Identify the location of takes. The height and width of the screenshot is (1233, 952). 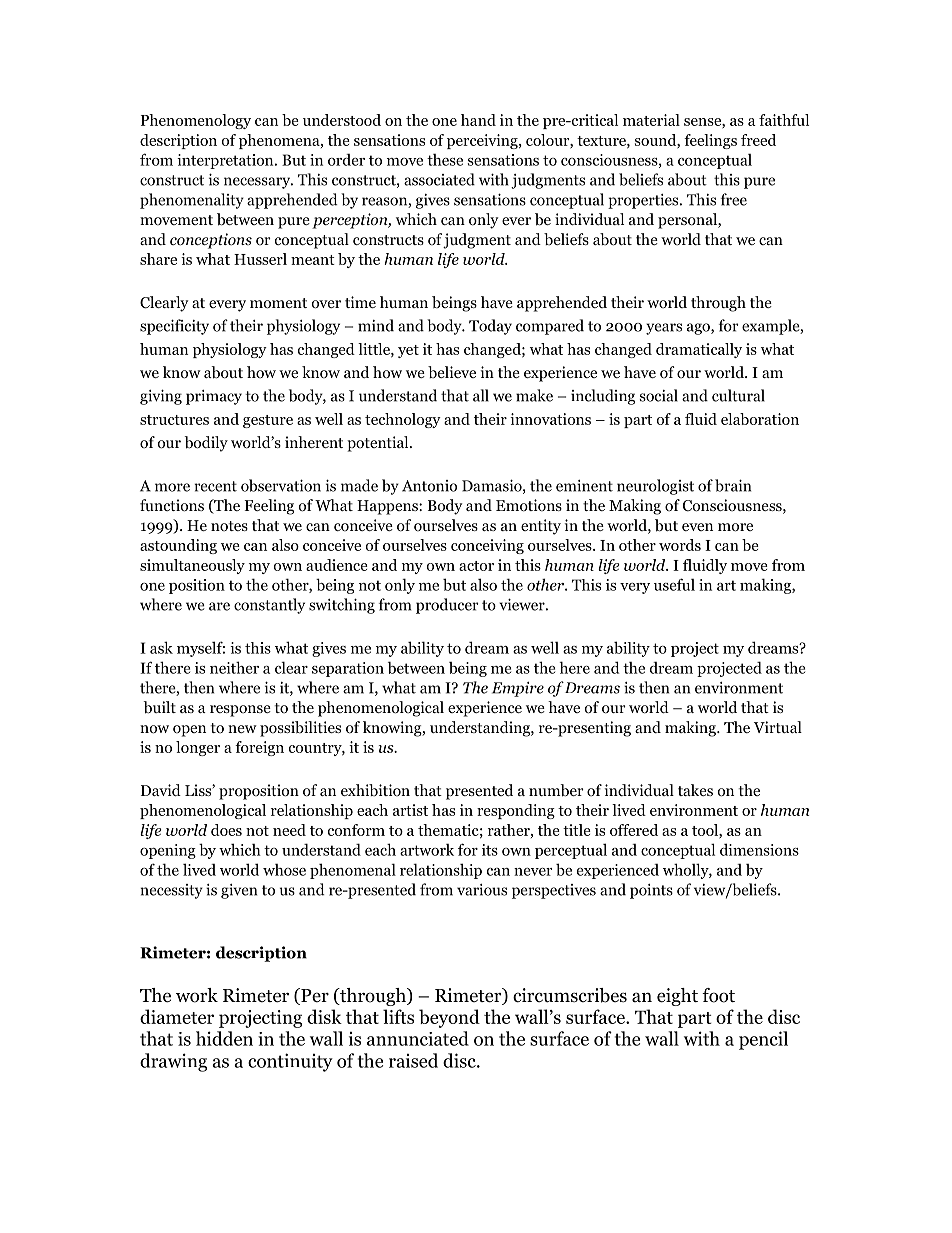
(695, 790).
